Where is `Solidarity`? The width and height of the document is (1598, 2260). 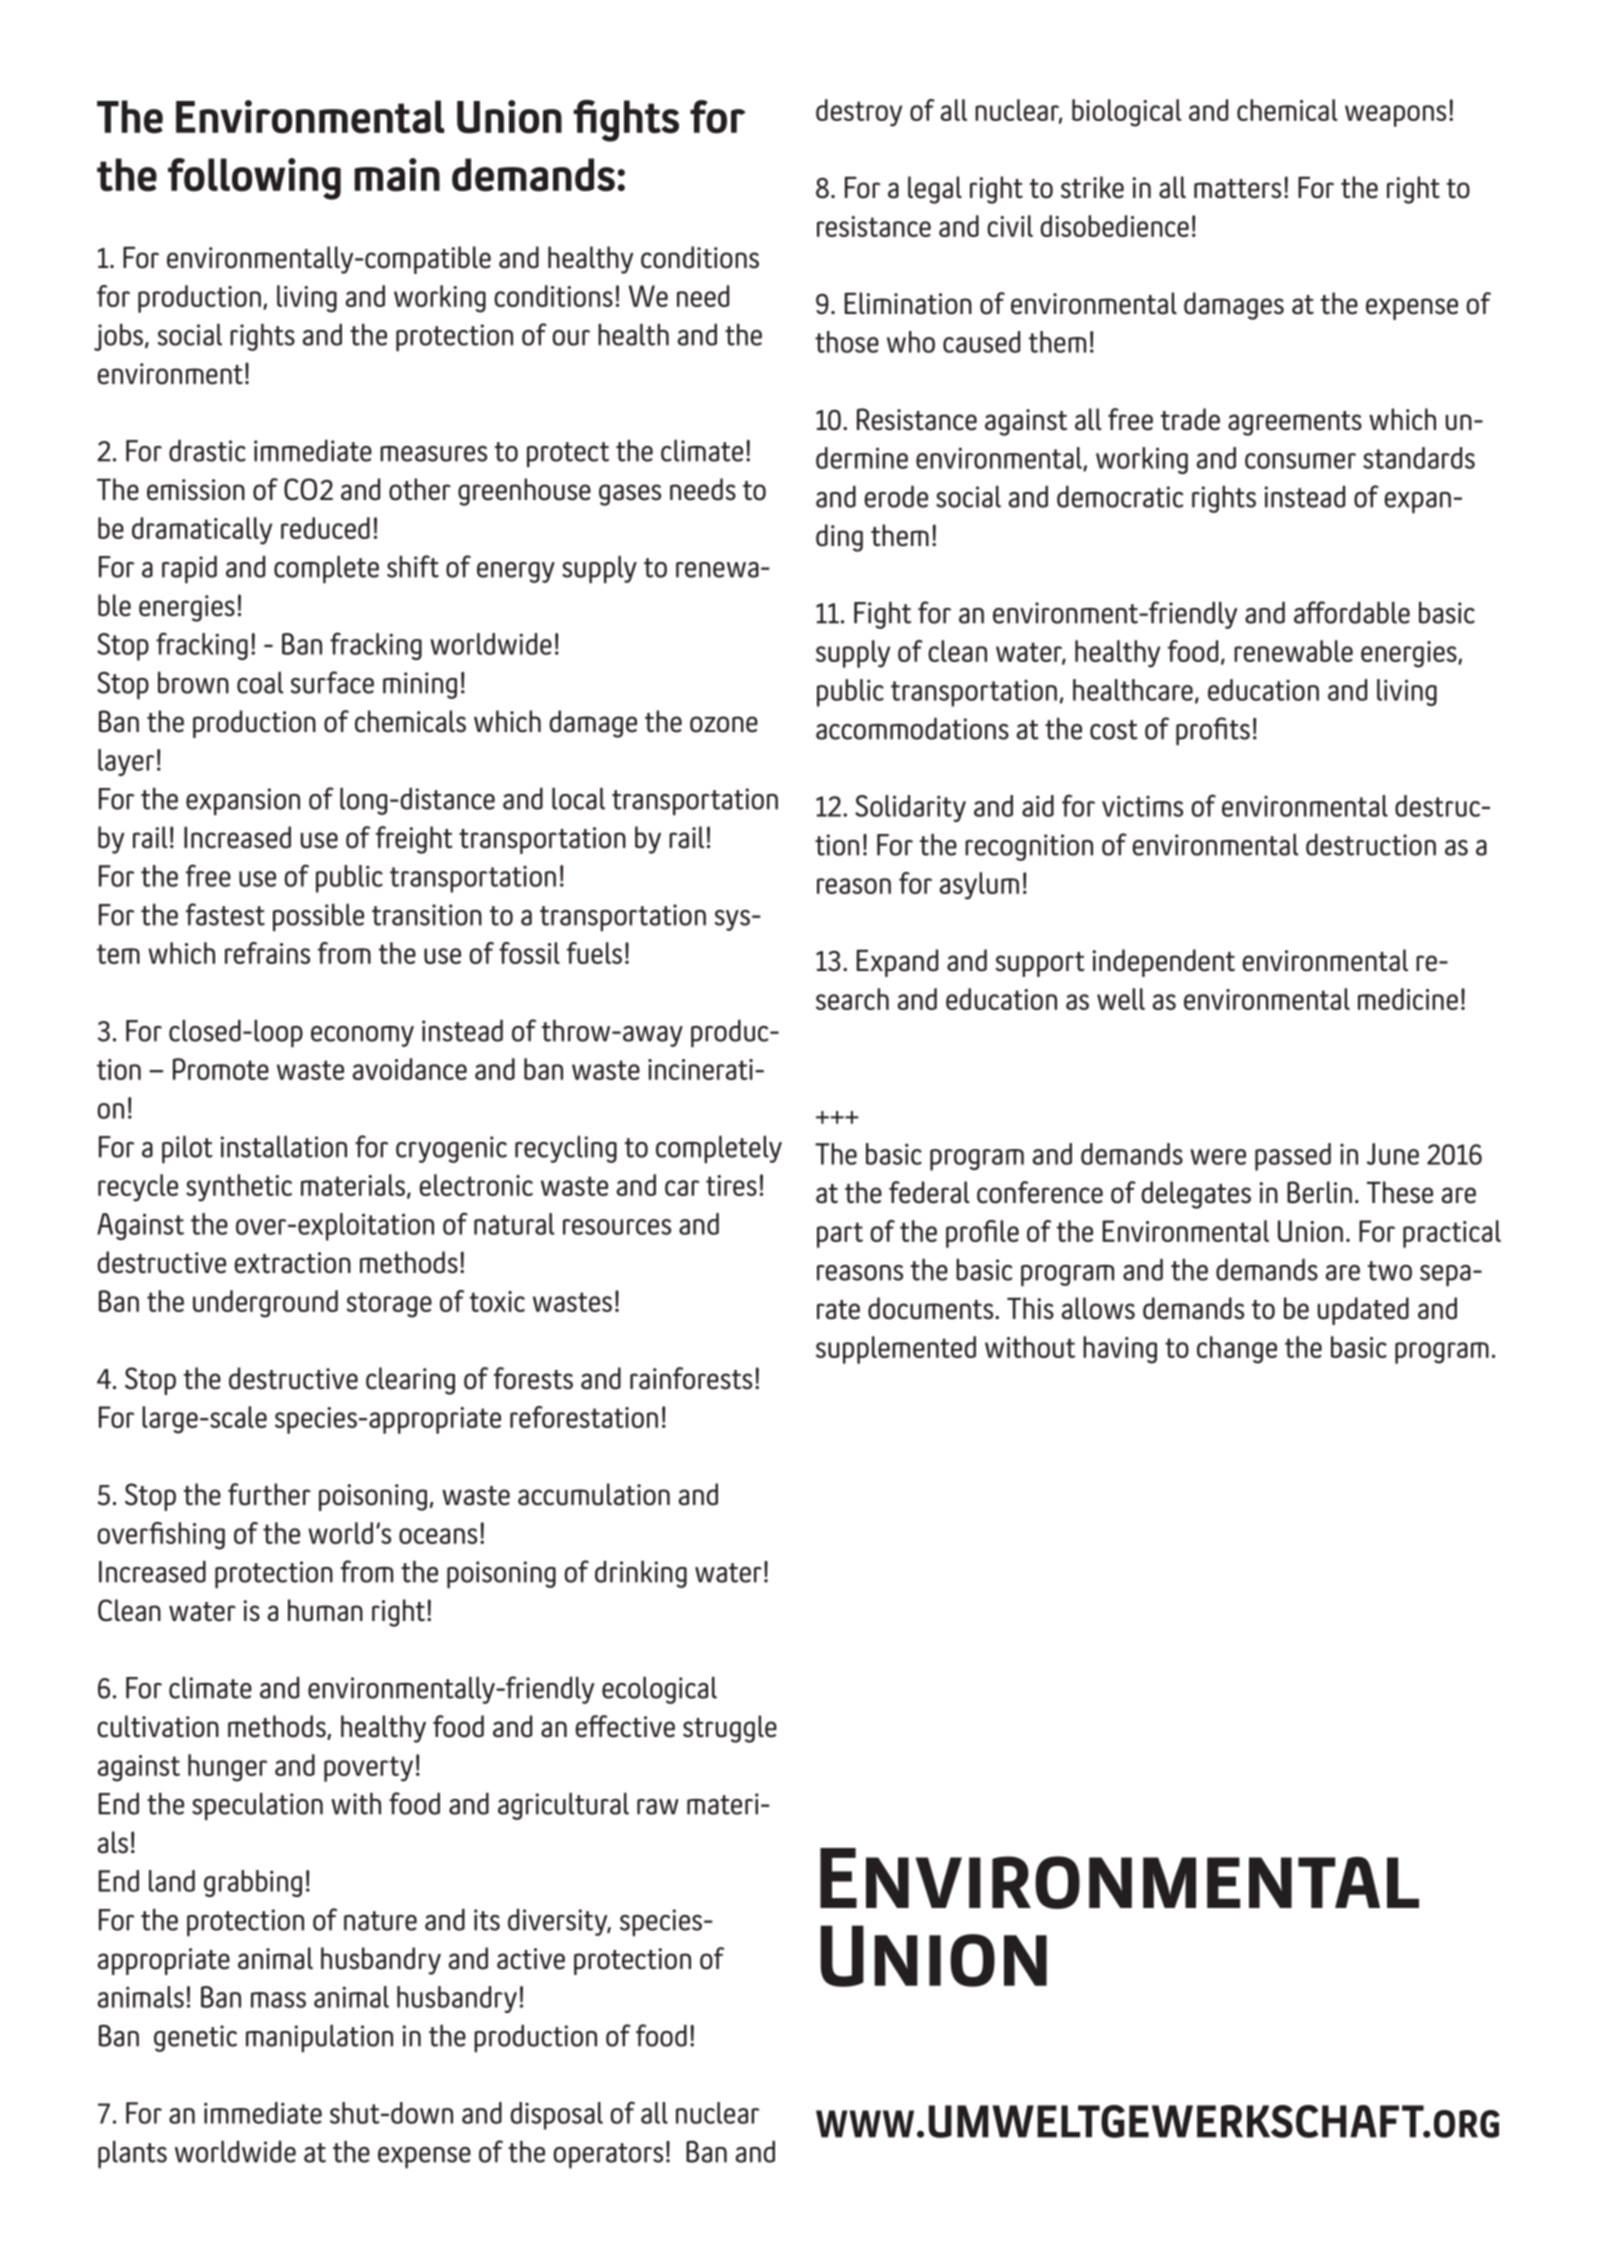
Solidarity is located at coordinates (910, 808).
